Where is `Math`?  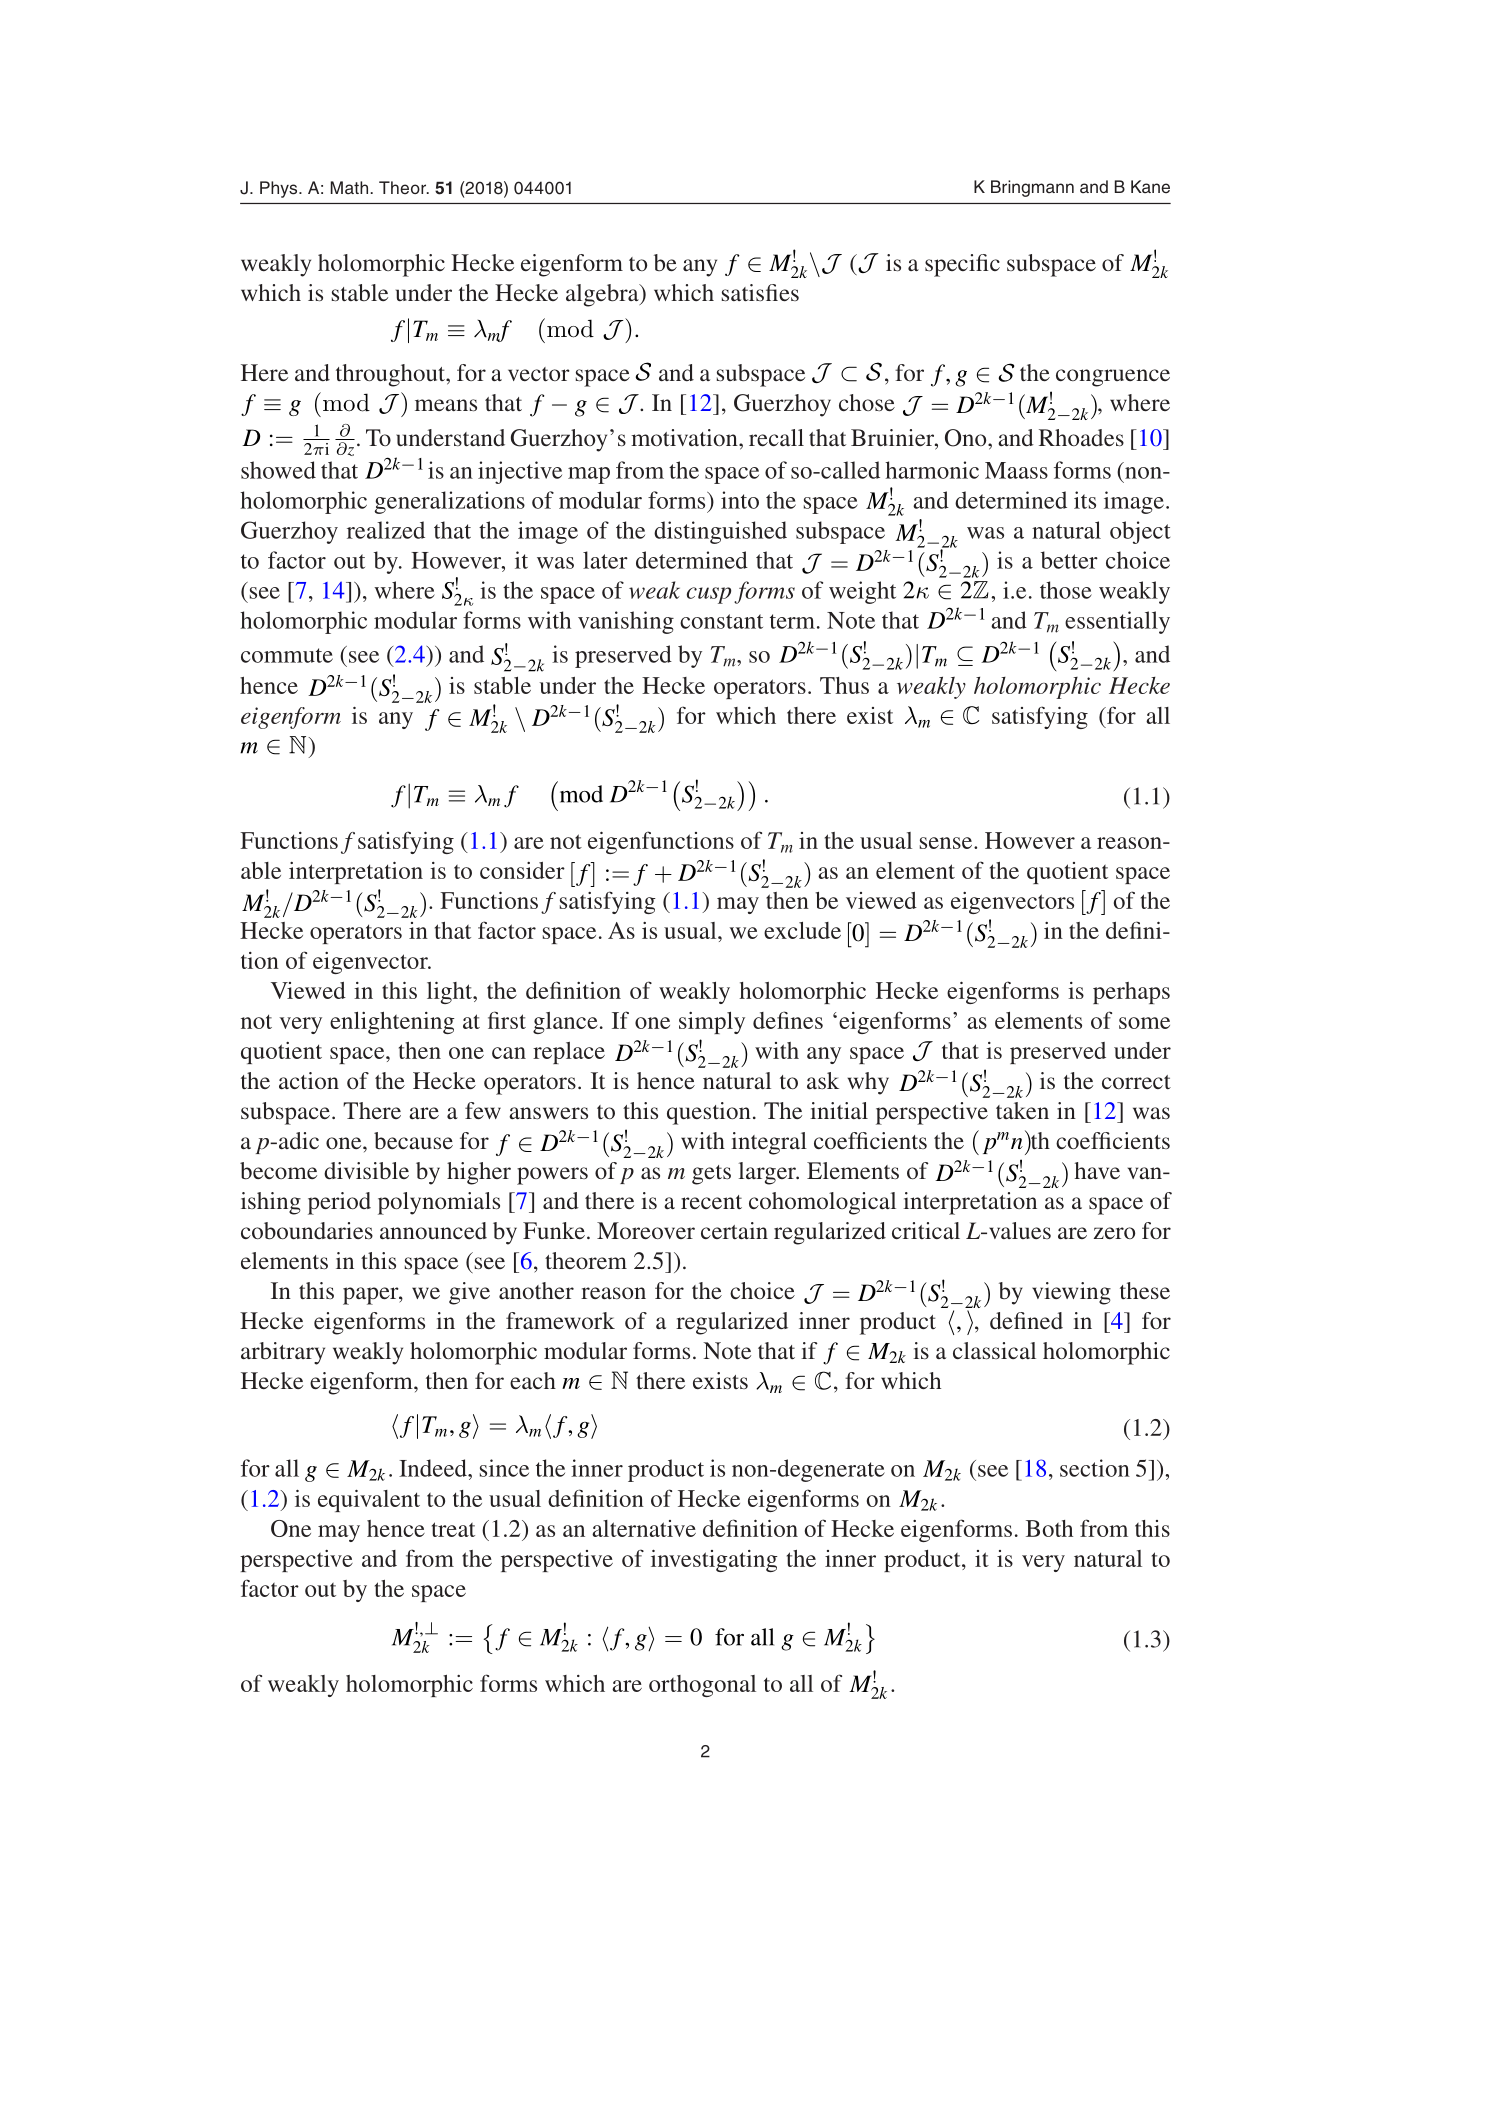 Math is located at coordinates (349, 187).
